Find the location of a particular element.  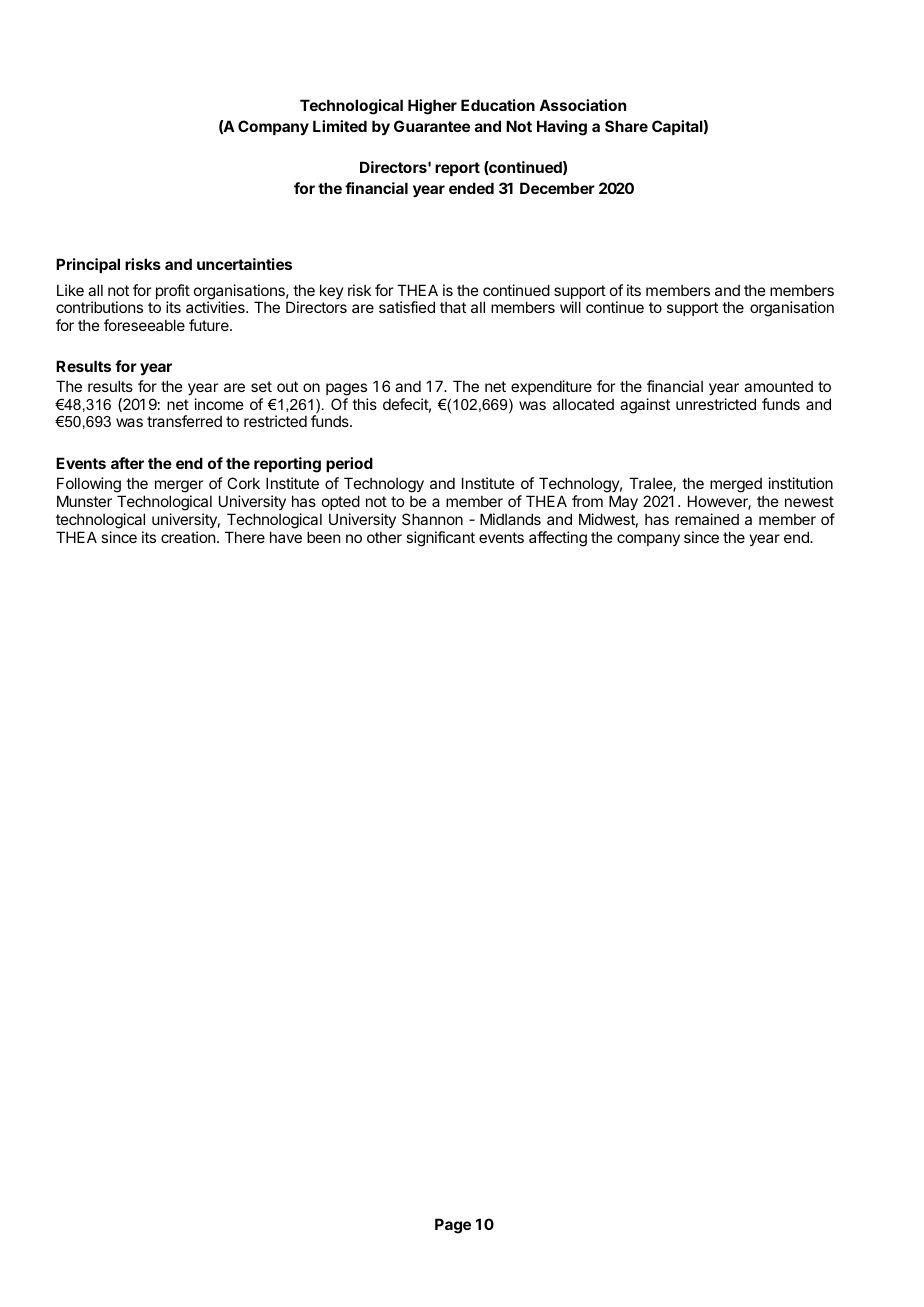

creation is located at coordinates (188, 537).
